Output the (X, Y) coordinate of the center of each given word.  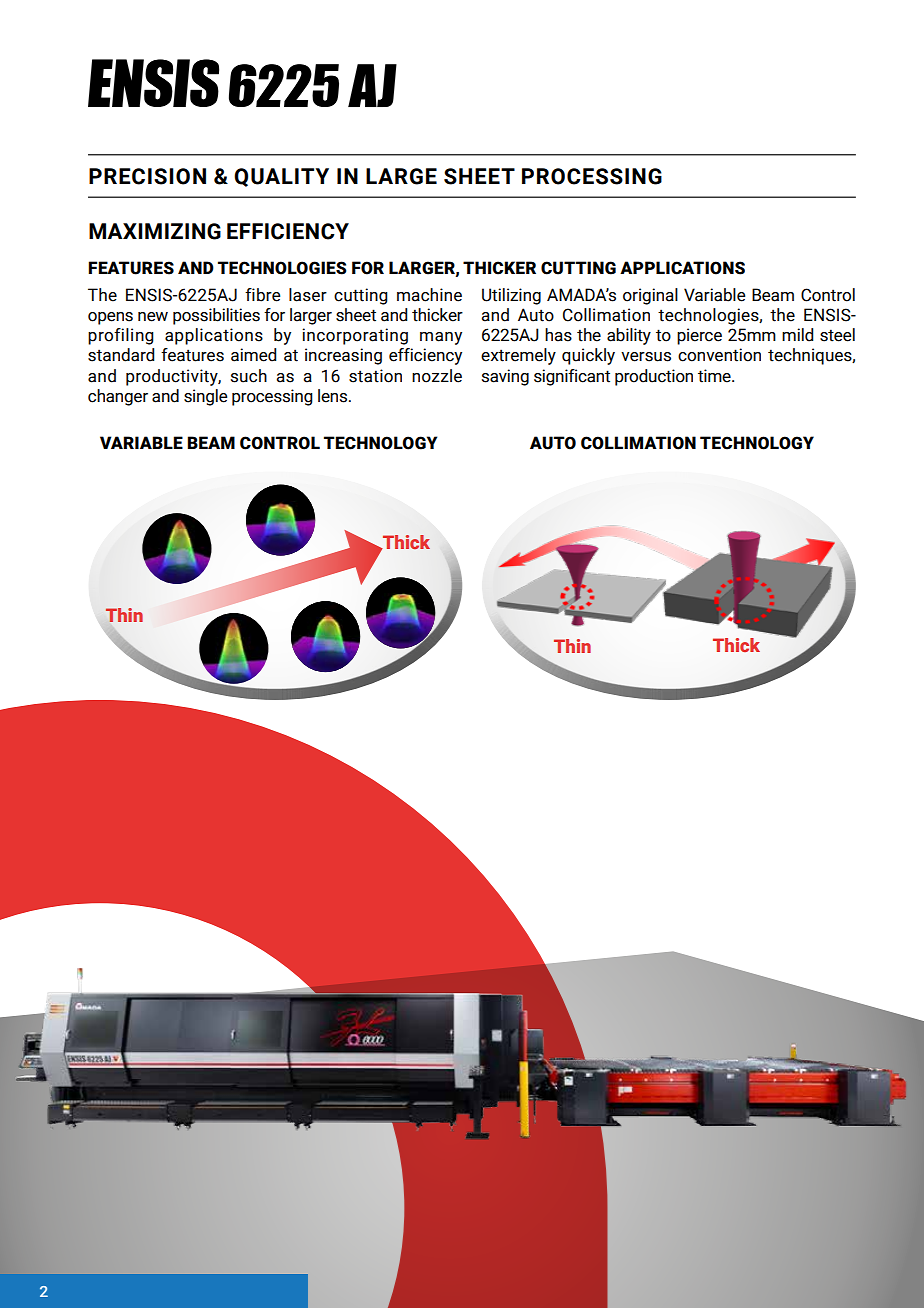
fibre (262, 295)
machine (429, 295)
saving (505, 377)
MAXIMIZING (155, 231)
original (650, 296)
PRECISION (147, 176)
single (205, 397)
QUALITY (281, 177)
